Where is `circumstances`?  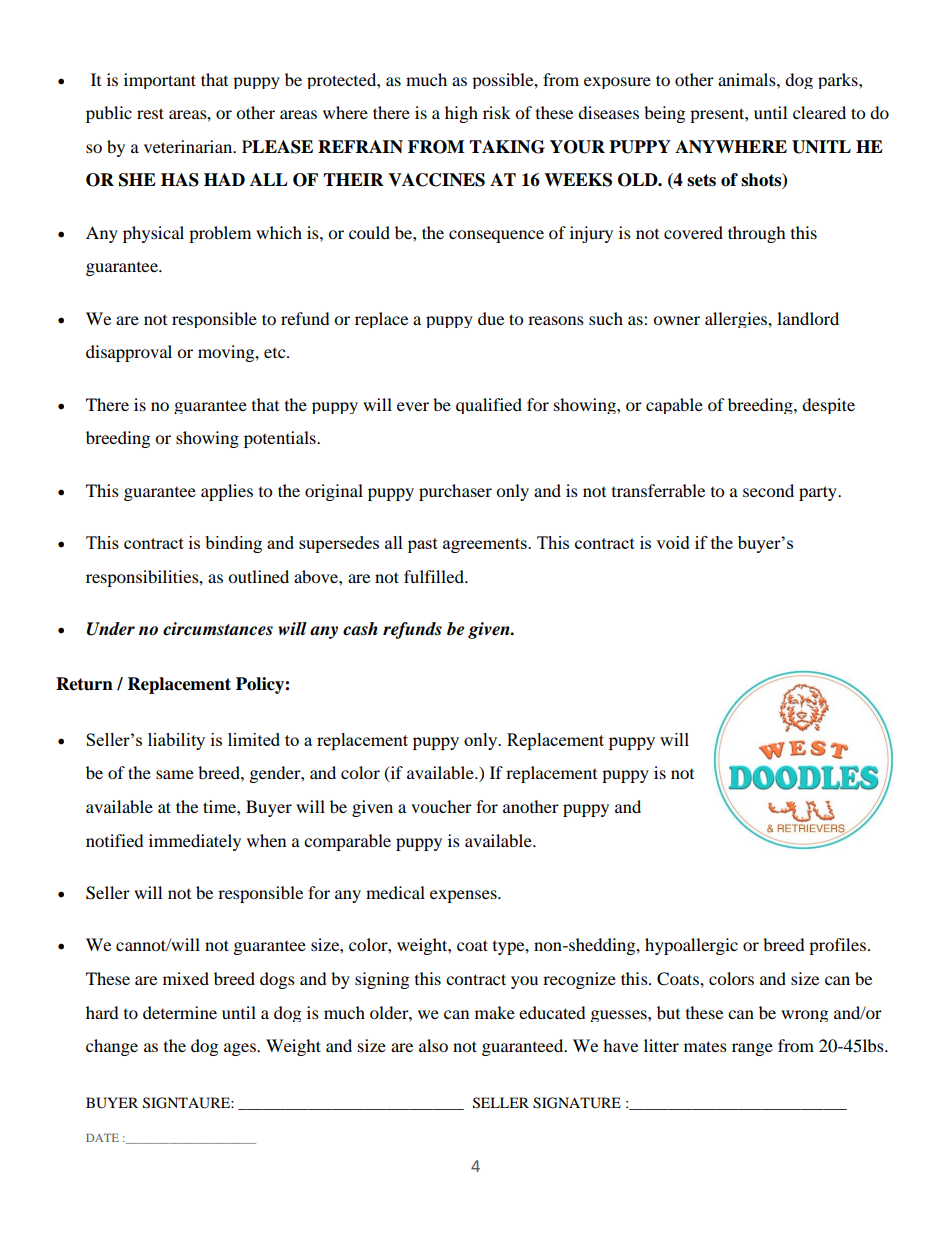
circumstances is located at coordinates (218, 629).
